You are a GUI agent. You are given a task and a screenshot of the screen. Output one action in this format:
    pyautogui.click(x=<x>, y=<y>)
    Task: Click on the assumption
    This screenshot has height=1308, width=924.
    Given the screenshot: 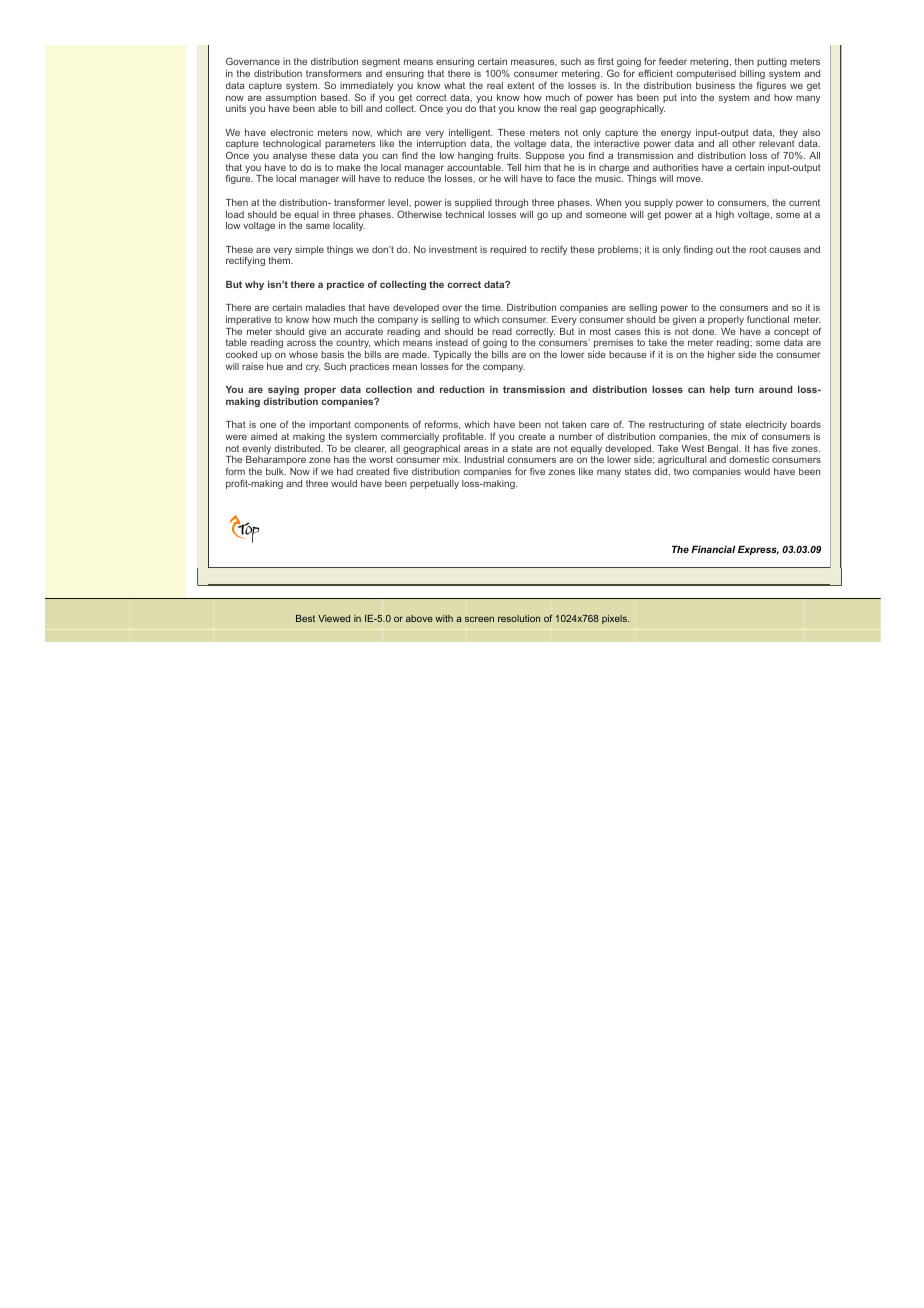 What is the action you would take?
    pyautogui.click(x=291, y=100)
